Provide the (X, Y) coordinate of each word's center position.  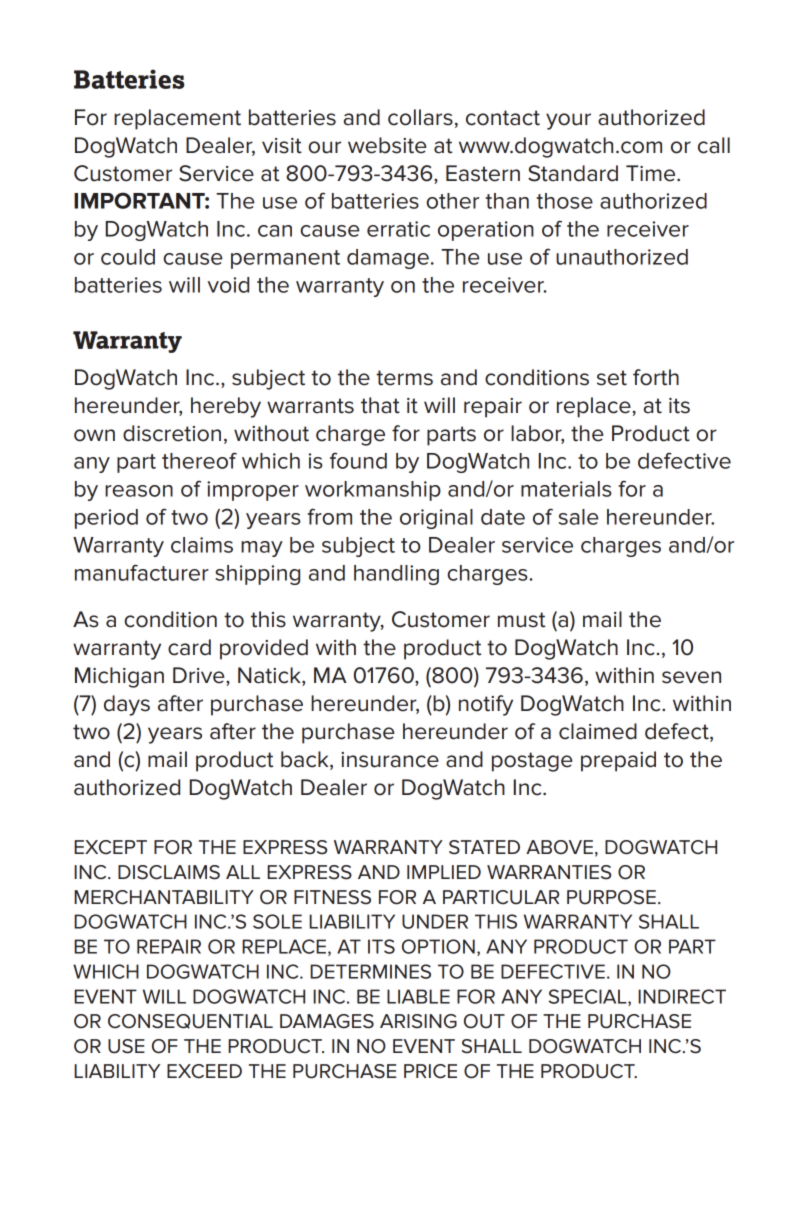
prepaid (618, 761)
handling (396, 575)
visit (282, 146)
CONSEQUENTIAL (190, 1021)
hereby (226, 407)
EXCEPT (110, 847)
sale (579, 517)
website (387, 145)
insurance (390, 760)
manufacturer (142, 572)
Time (652, 173)
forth (656, 377)
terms (404, 378)
